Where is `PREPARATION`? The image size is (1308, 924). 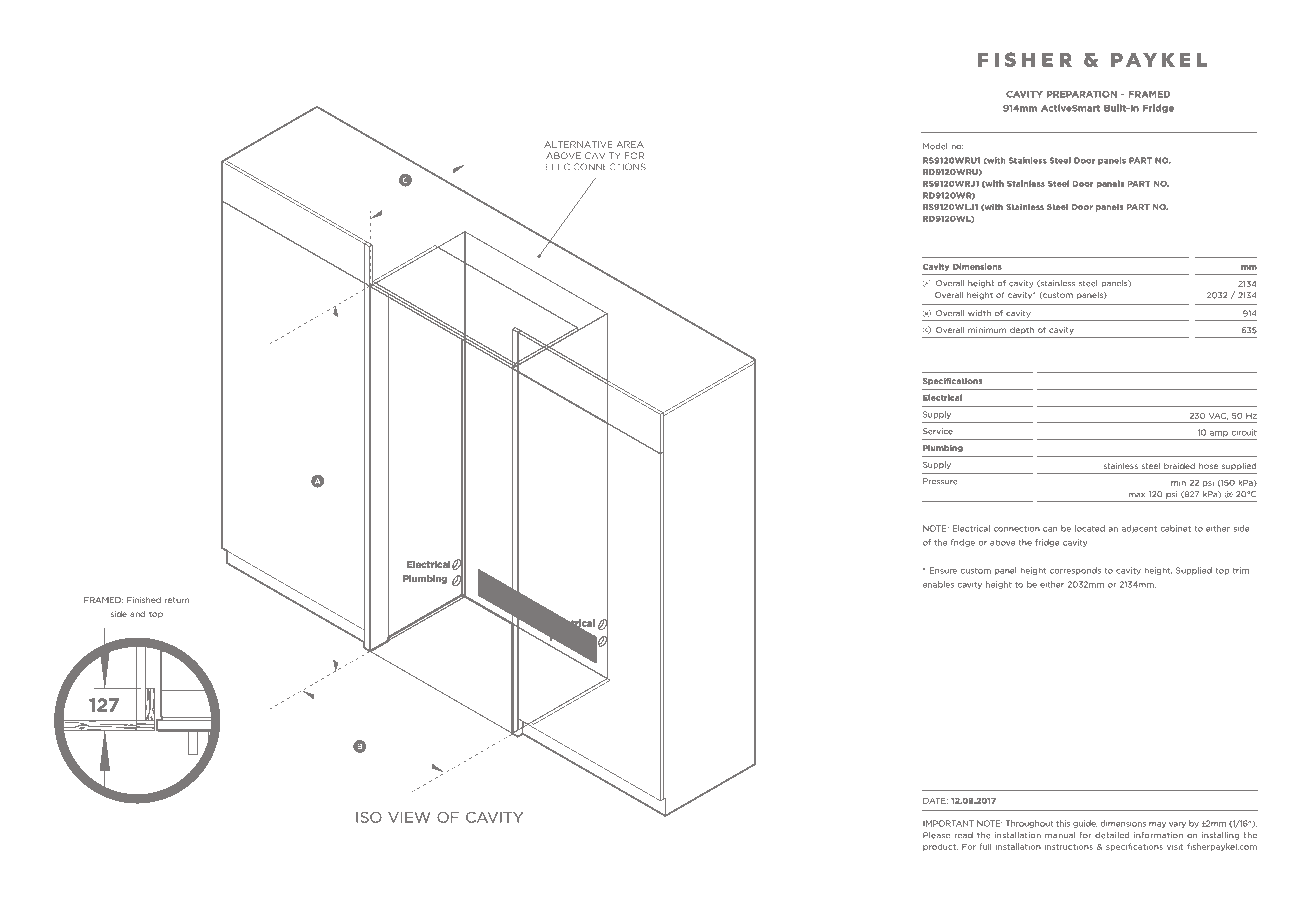
PREPARATION is located at coordinates (1082, 94).
